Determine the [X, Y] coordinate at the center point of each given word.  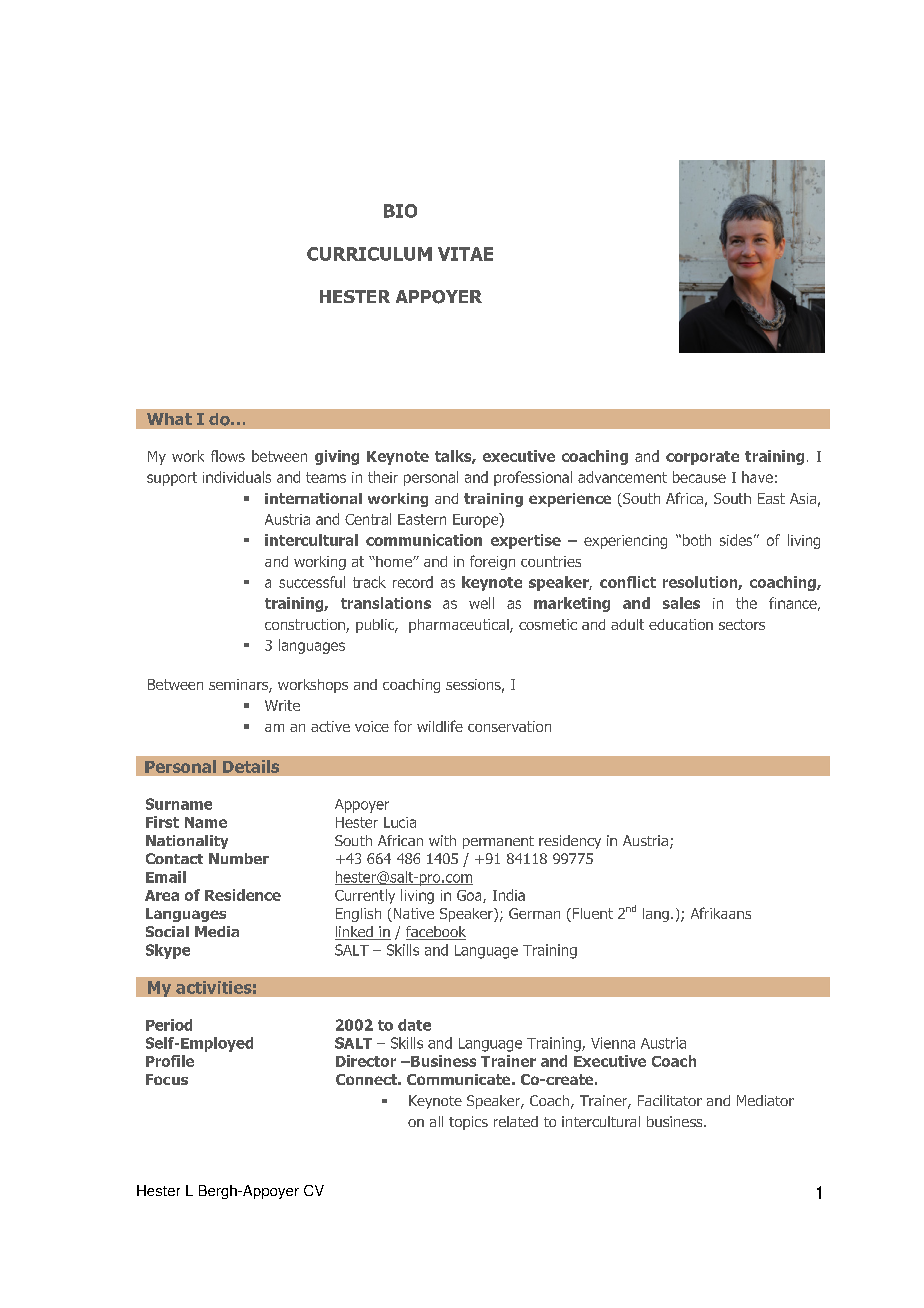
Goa [470, 896]
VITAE [465, 254]
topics [468, 1123]
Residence [243, 895]
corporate [702, 458]
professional [533, 478]
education [681, 624]
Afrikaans [721, 913]
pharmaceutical [460, 626]
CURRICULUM [369, 254]
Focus [167, 1079]
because [699, 477]
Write [282, 705]
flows [228, 456]
